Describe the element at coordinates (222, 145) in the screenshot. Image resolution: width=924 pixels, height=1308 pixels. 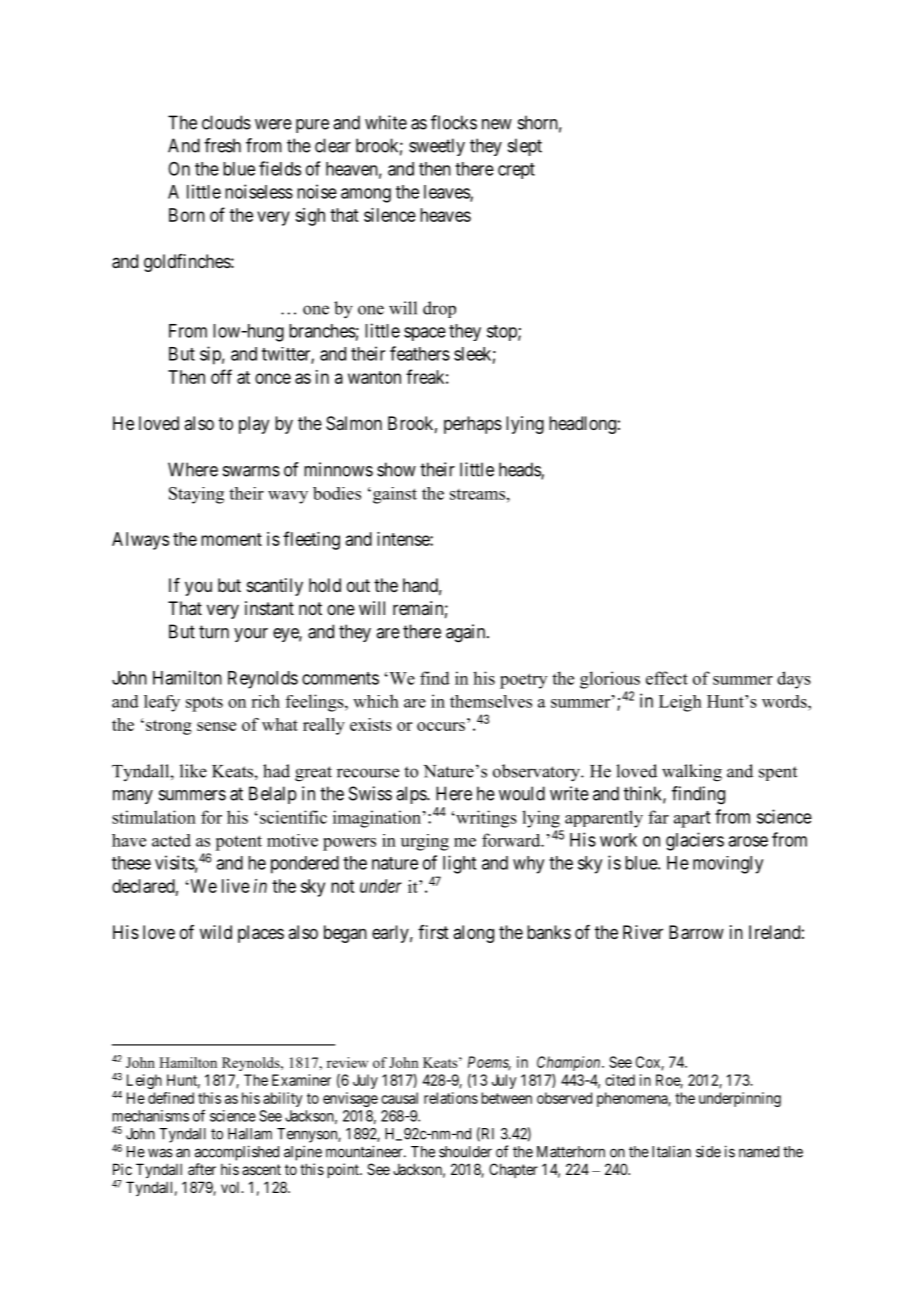
I see `fresh` at that location.
